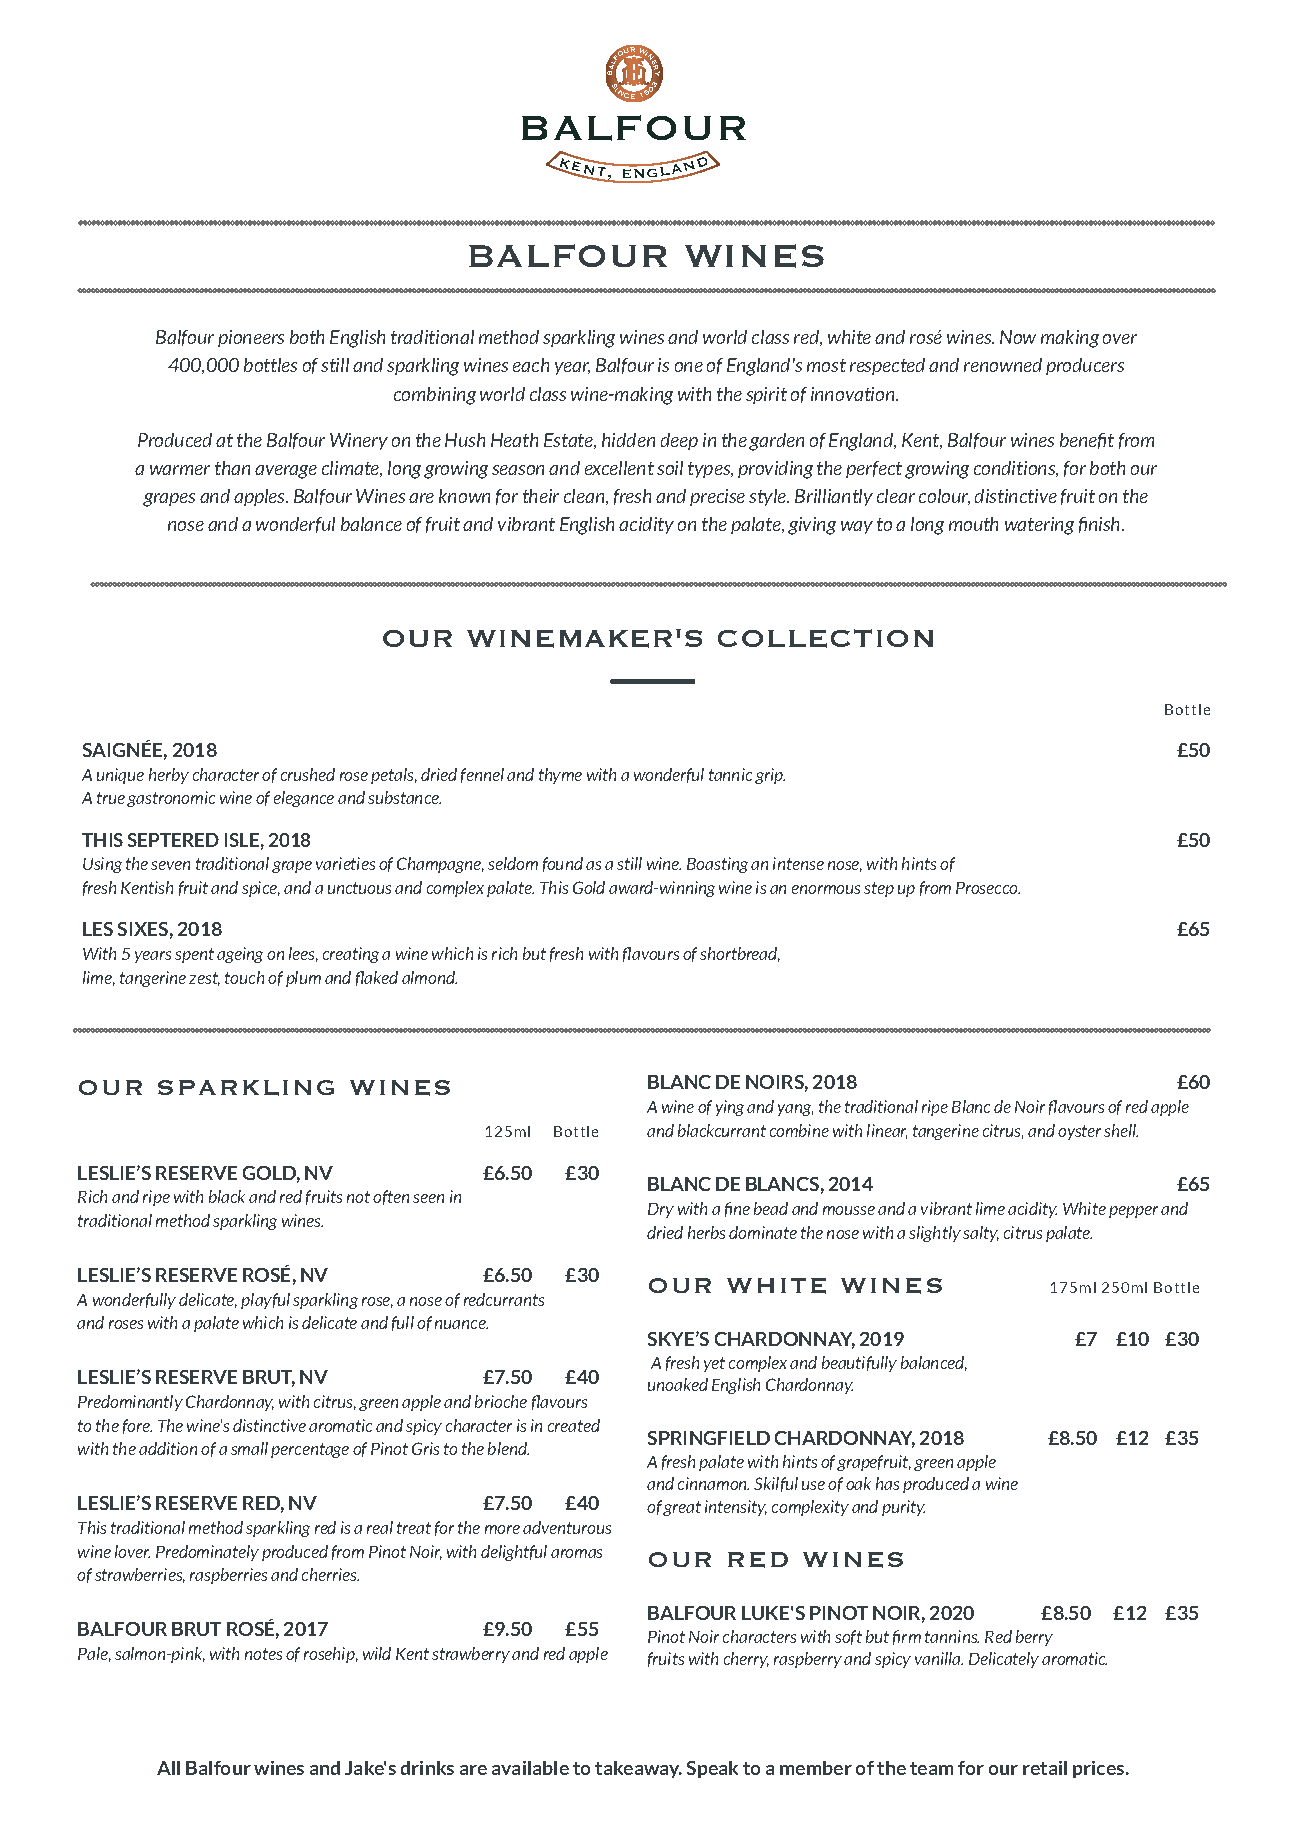 The width and height of the page is (1289, 1823). What do you see at coordinates (263, 1654) in the page?
I see `notes` at bounding box center [263, 1654].
